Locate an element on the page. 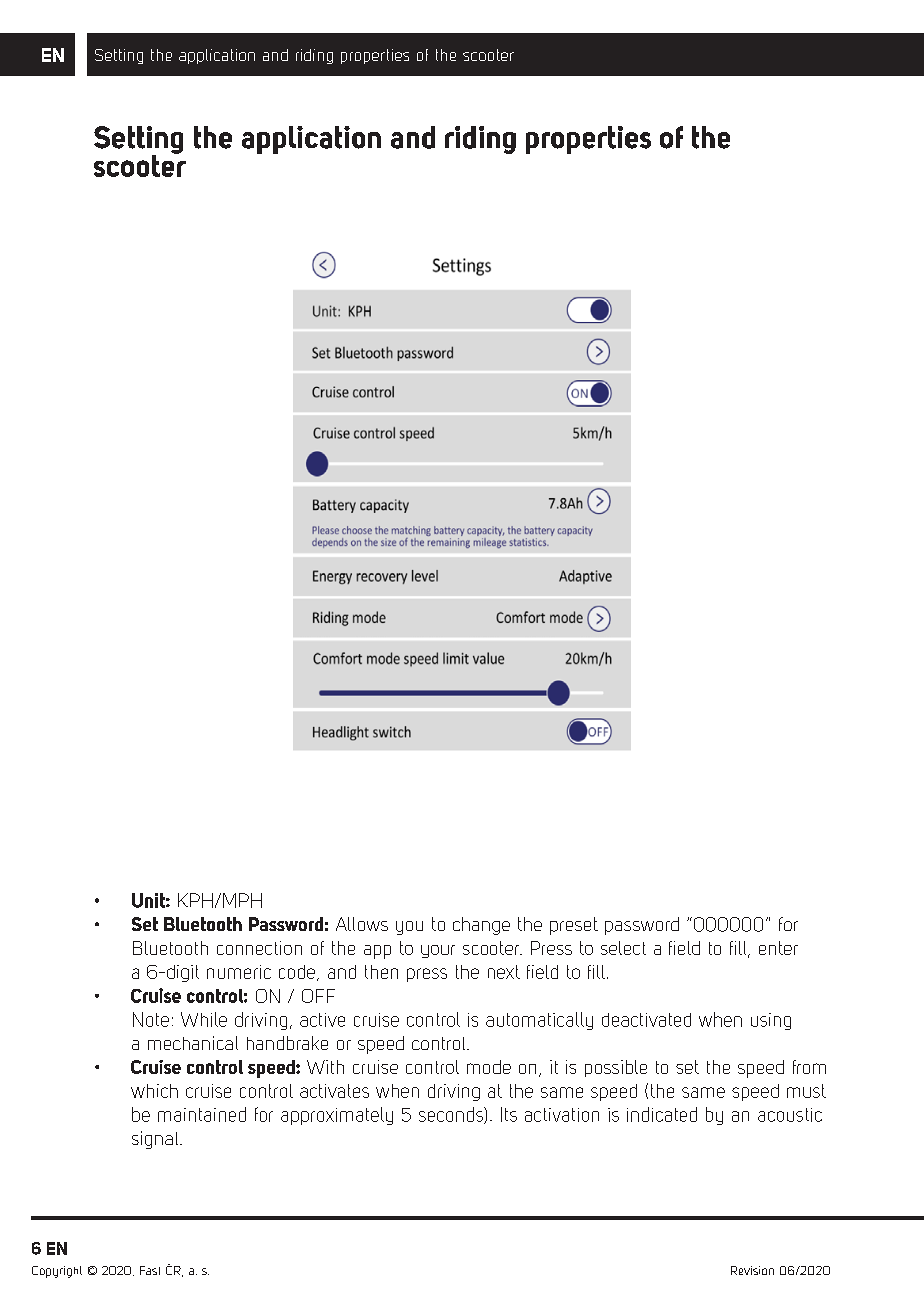 Image resolution: width=924 pixels, height=1311 pixels. enter is located at coordinates (778, 948).
